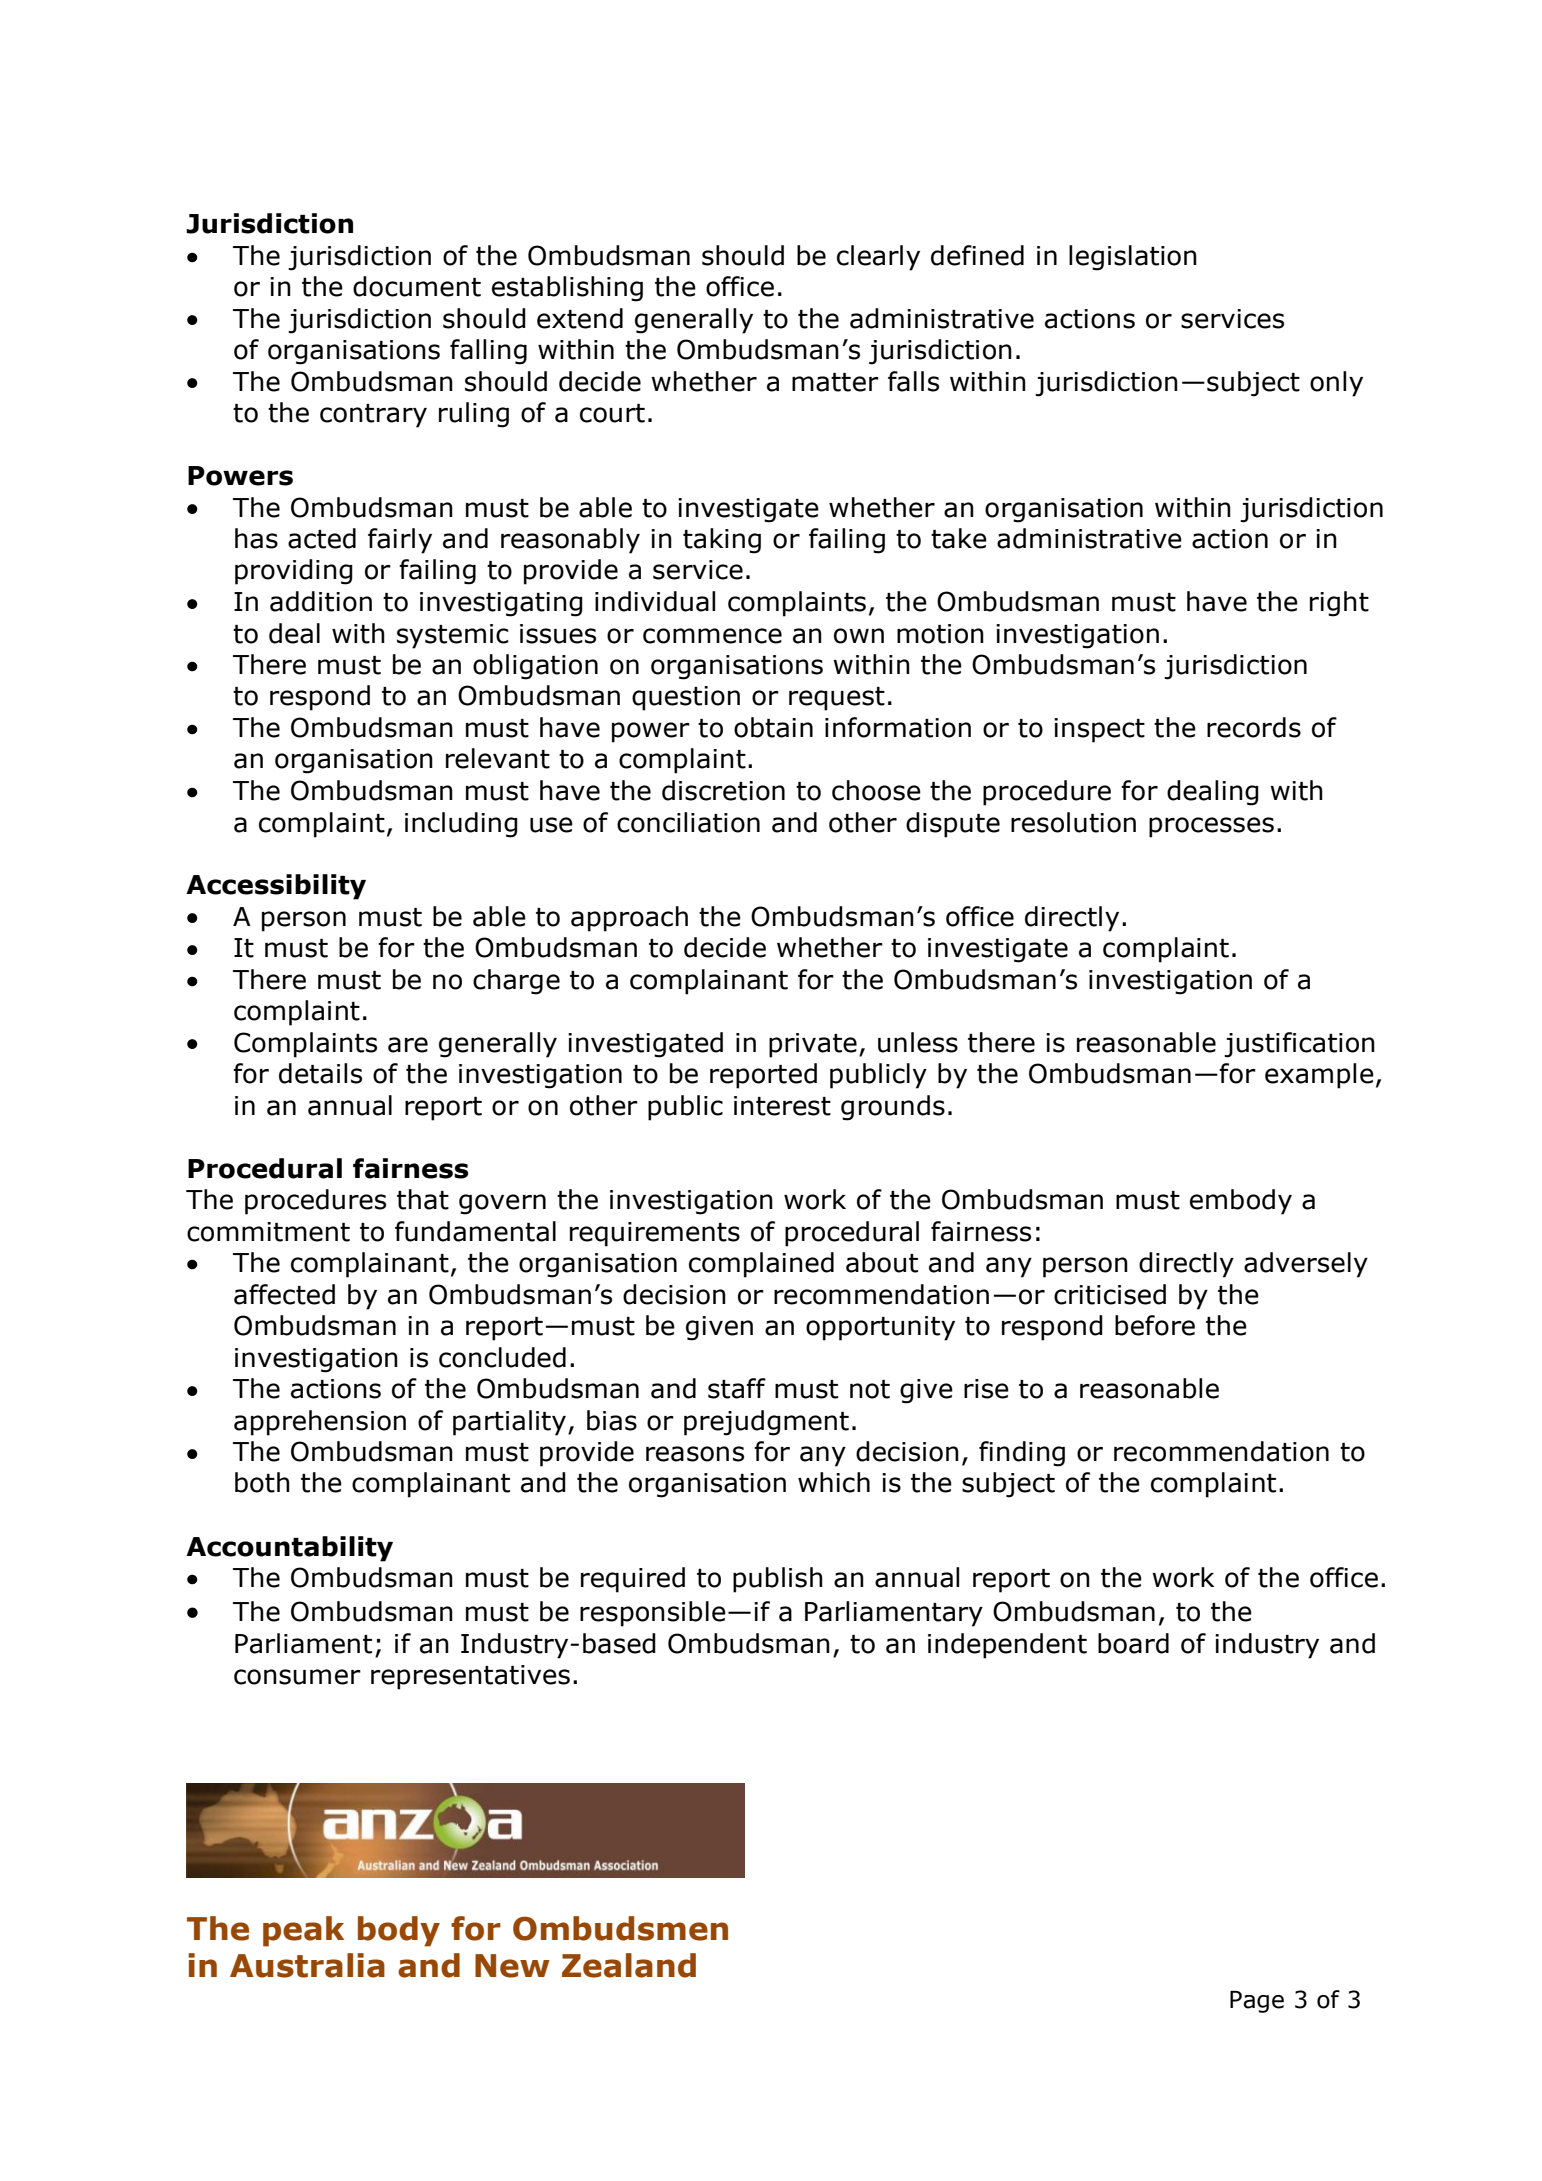 The image size is (1542, 2181). I want to click on matter, so click(835, 382).
